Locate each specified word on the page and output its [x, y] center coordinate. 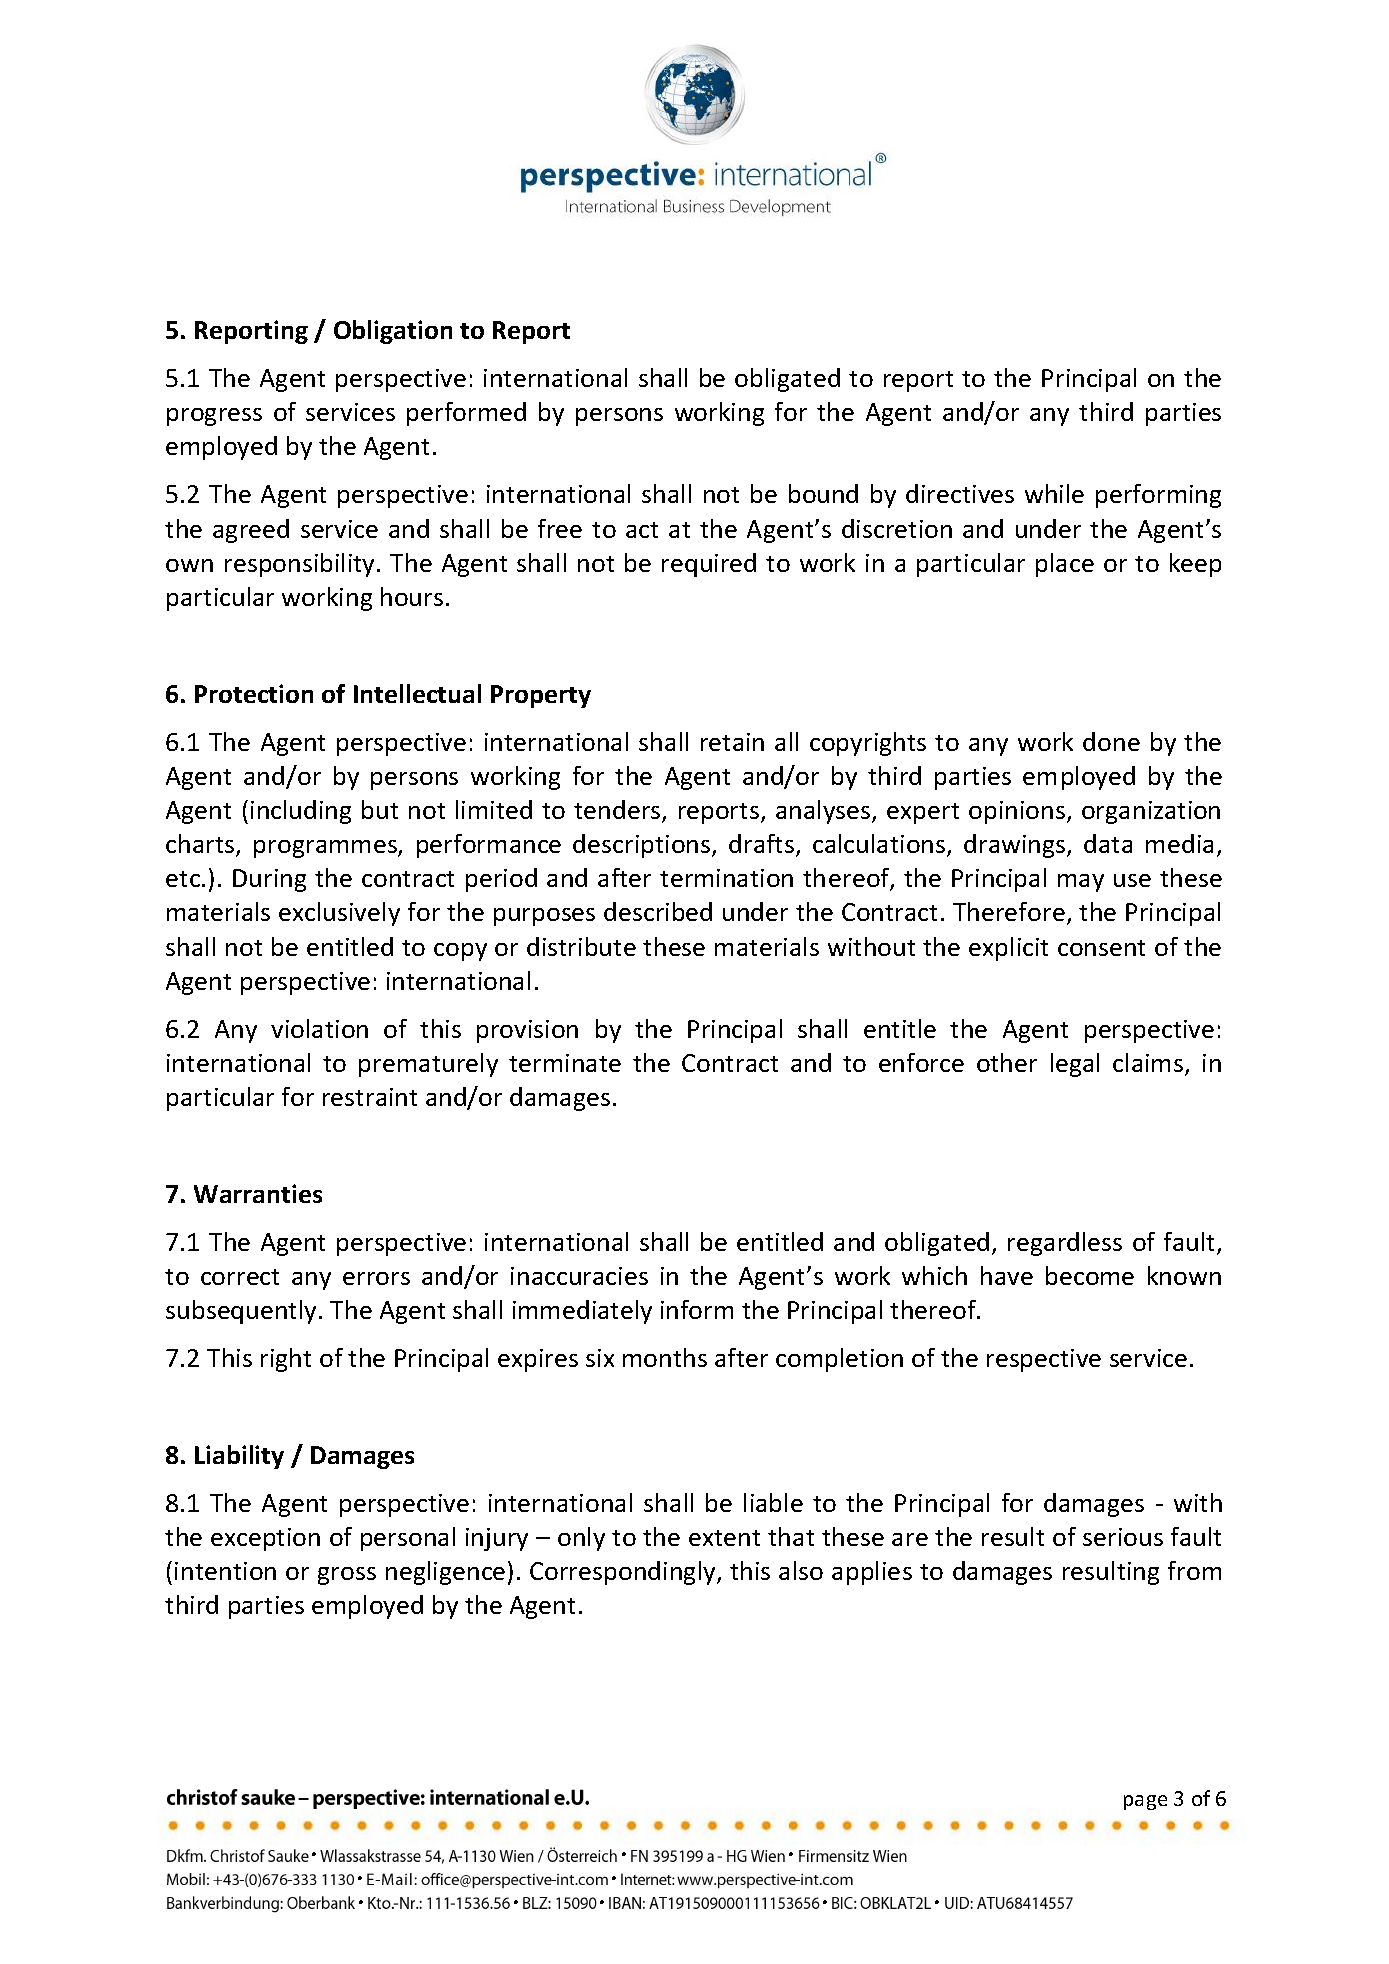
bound [823, 493]
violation [319, 1028]
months [665, 1357]
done [1111, 741]
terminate [565, 1063]
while [1054, 493]
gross [347, 1576]
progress [214, 417]
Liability [239, 1457]
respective [1044, 1360]
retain [732, 742]
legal [1075, 1065]
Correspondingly [624, 1573]
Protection [254, 693]
